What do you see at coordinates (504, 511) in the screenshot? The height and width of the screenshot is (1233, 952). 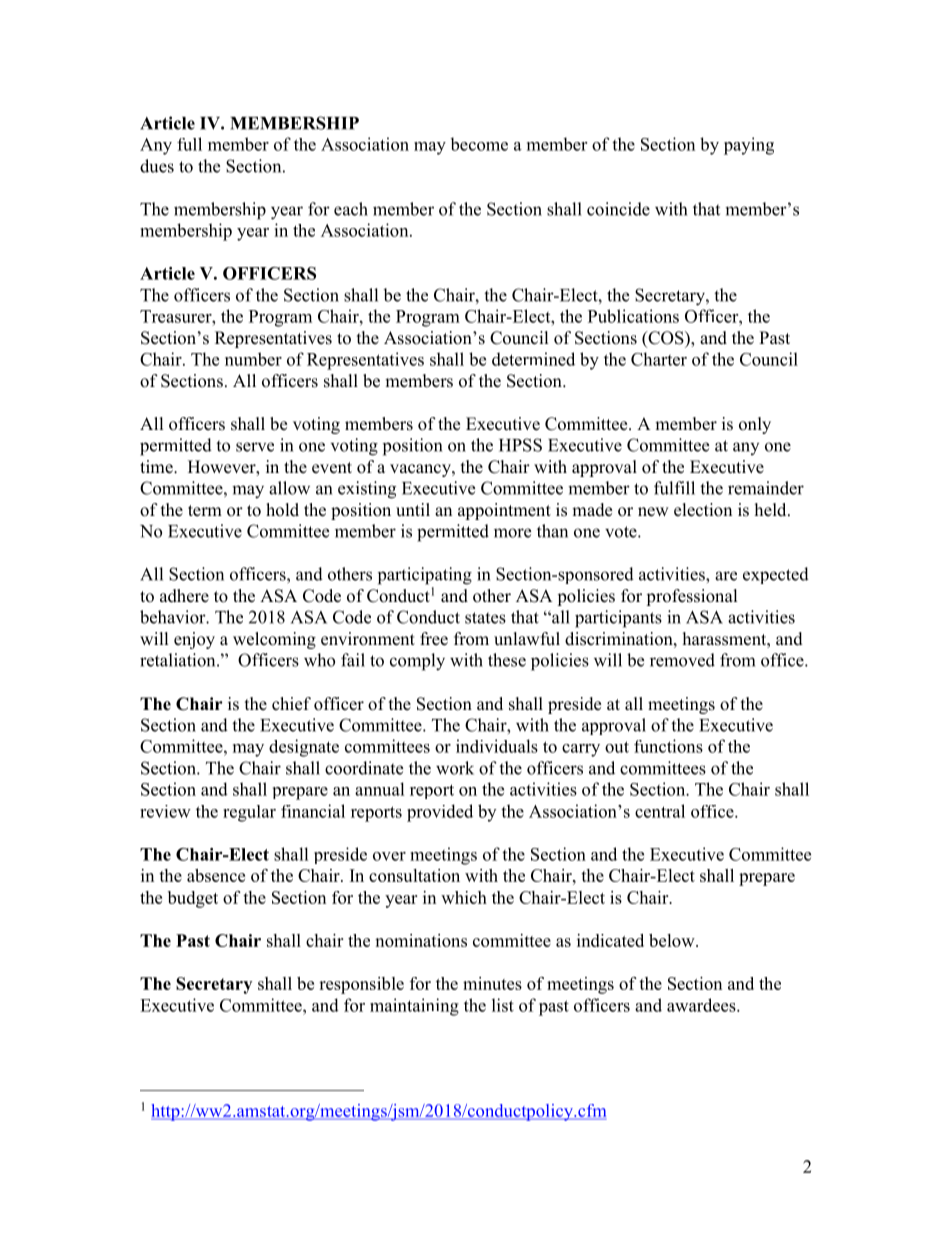 I see `appointment` at bounding box center [504, 511].
